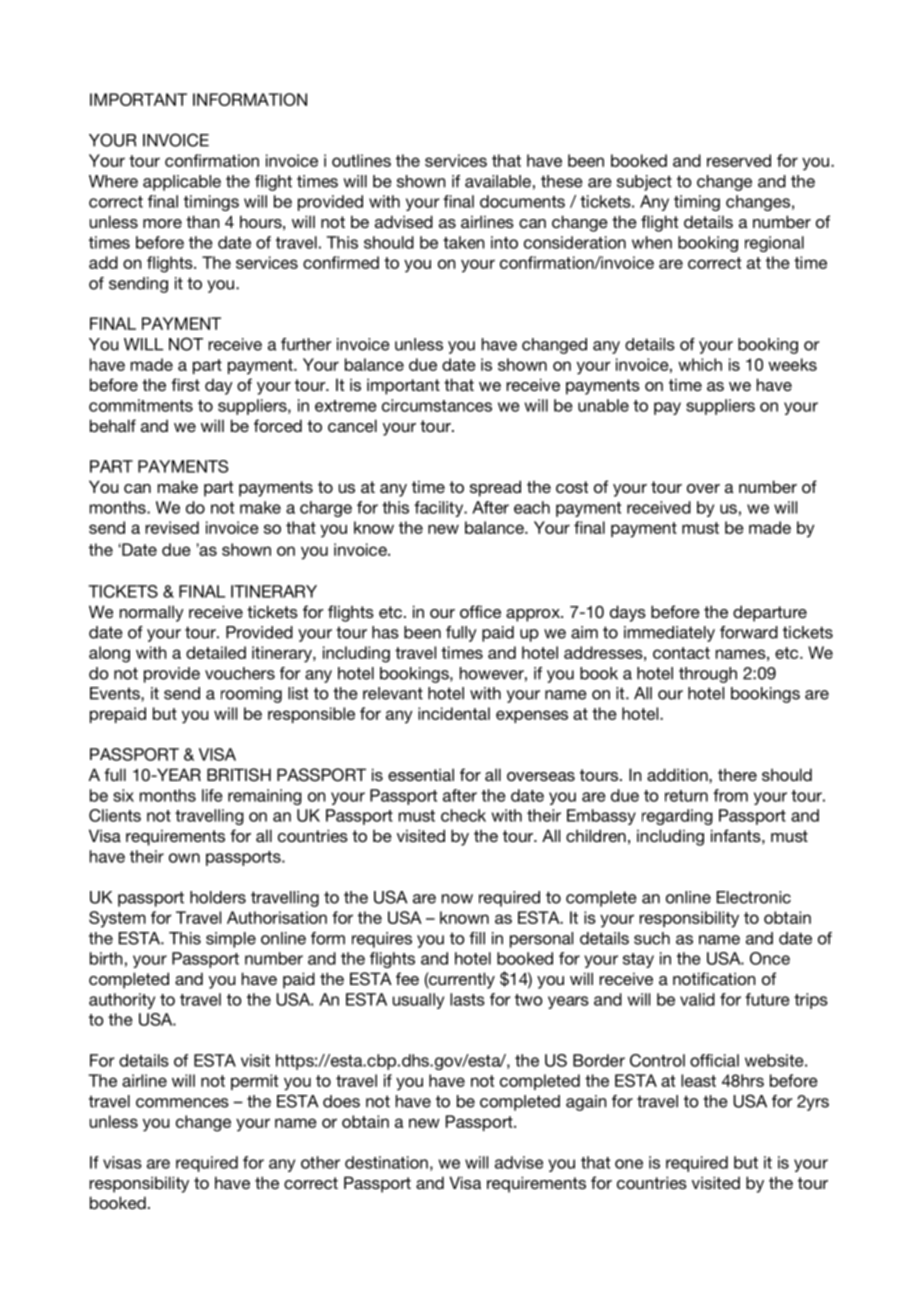 This document has width=924, height=1308. Describe the element at coordinates (141, 405) in the document. I see `commitments` at that location.
